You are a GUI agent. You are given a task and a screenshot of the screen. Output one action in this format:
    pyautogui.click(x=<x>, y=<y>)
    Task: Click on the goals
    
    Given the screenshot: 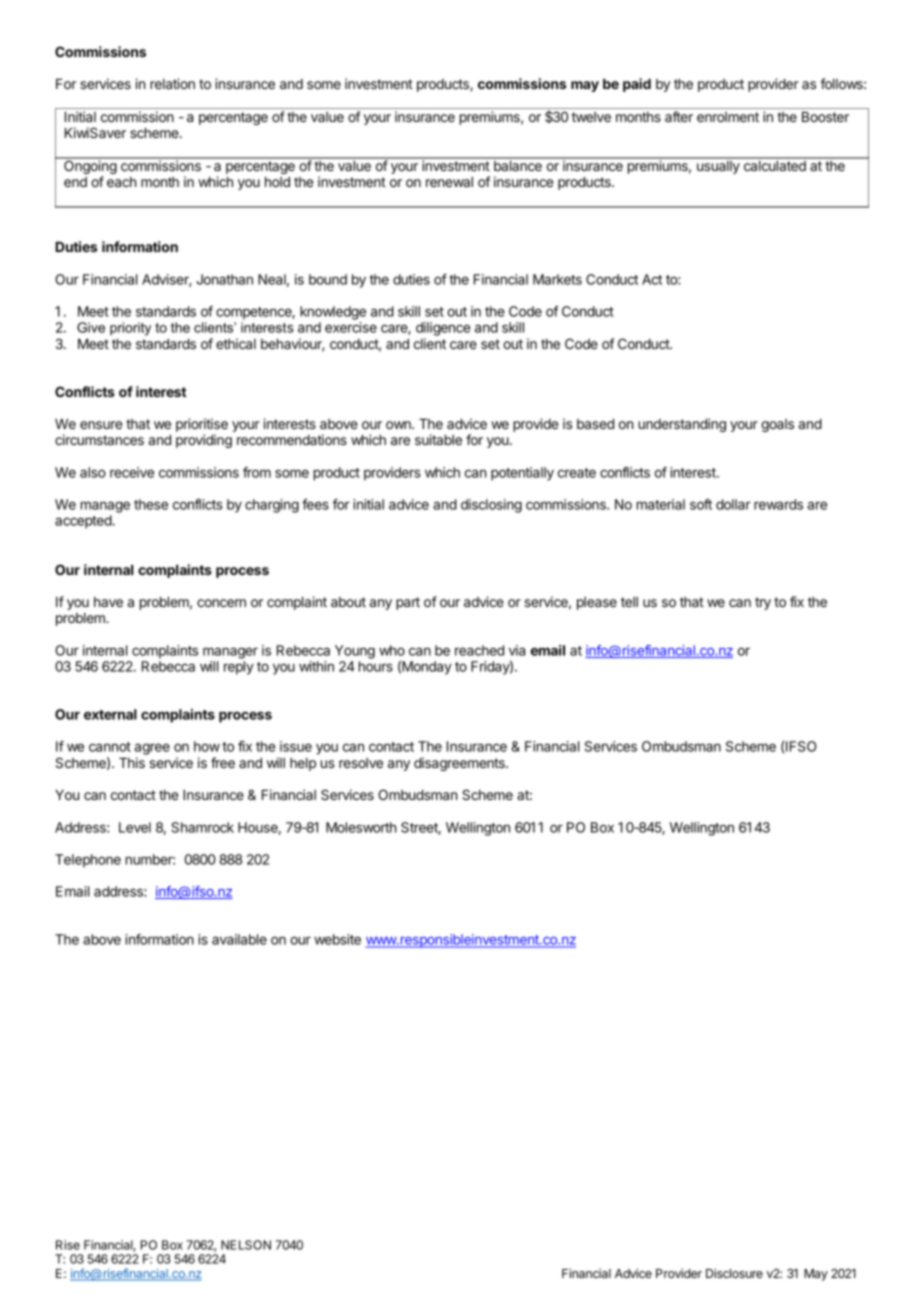 What is the action you would take?
    pyautogui.click(x=777, y=425)
